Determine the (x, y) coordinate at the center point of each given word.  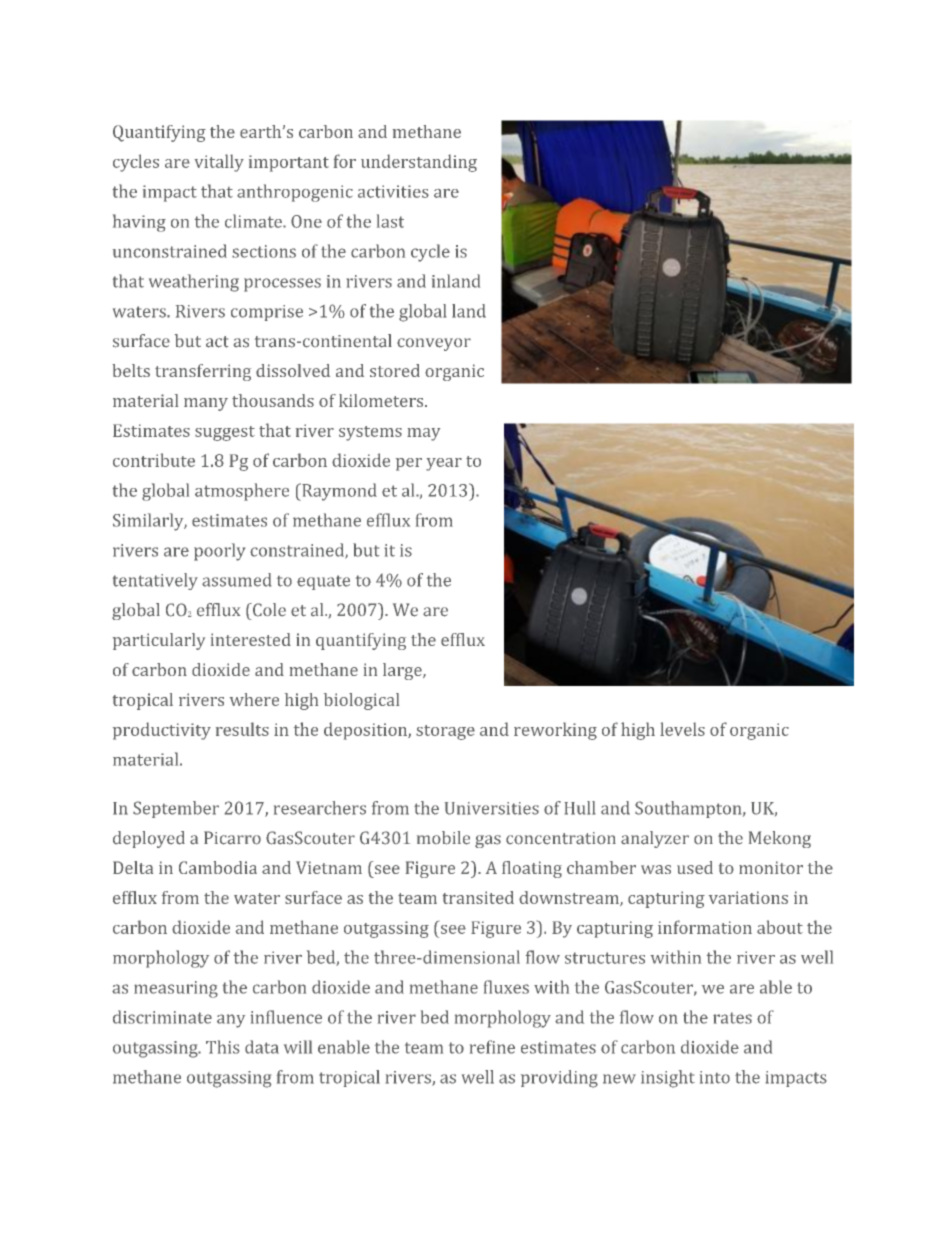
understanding (419, 163)
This (222, 1047)
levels (682, 729)
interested (251, 639)
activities (393, 191)
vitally (219, 163)
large (403, 671)
